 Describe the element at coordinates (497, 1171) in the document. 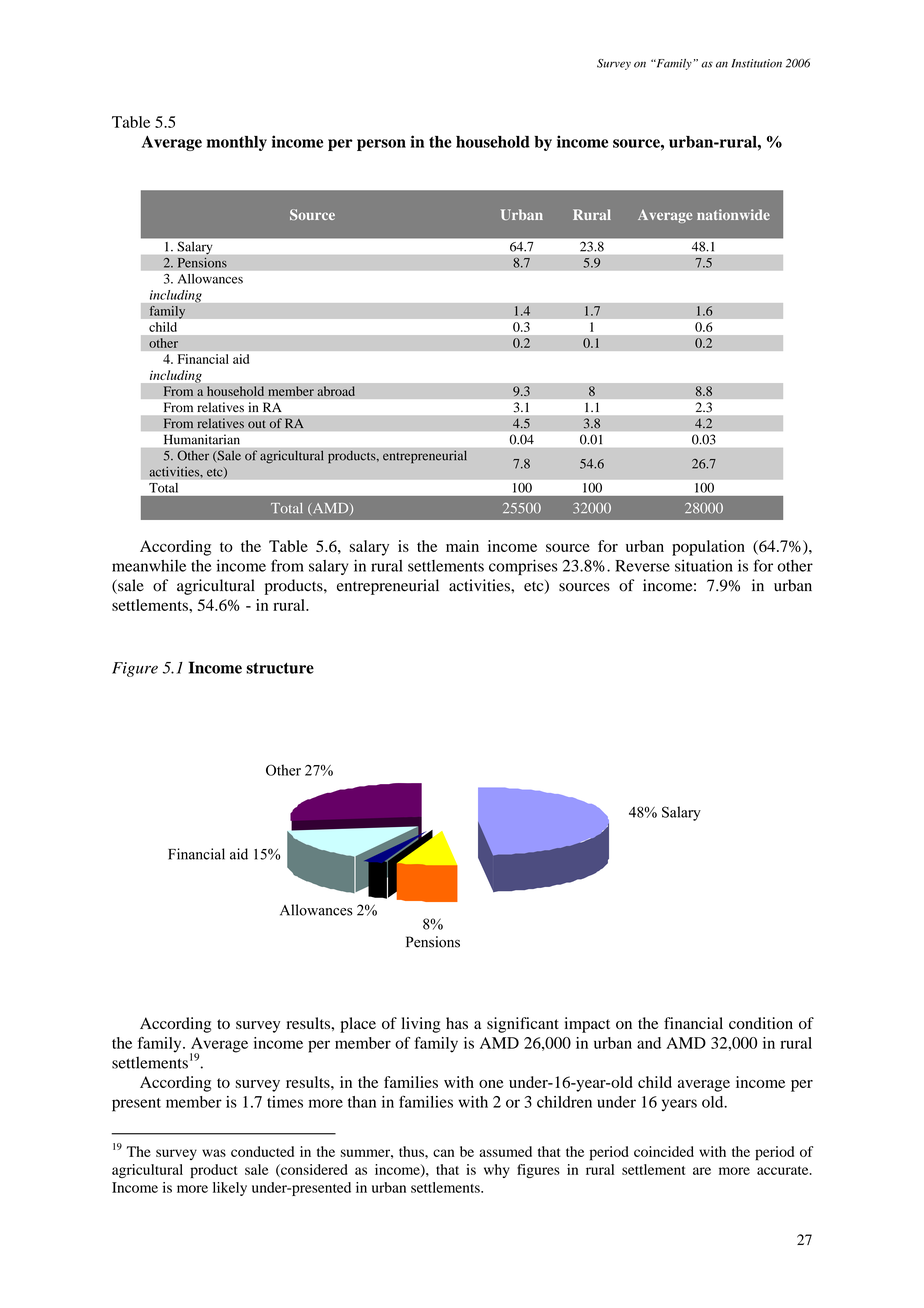

I see `why` at that location.
